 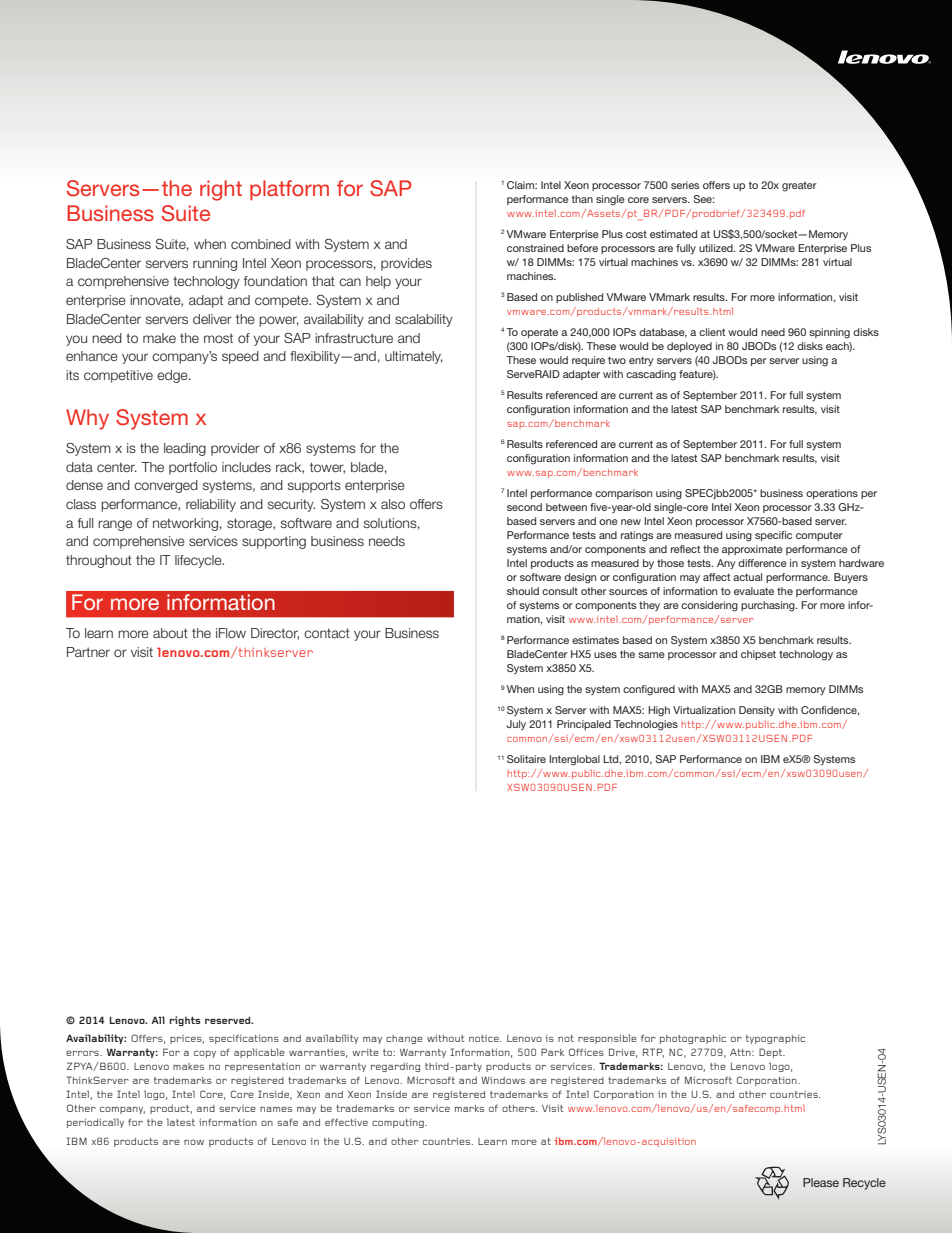 I want to click on Density, so click(x=757, y=711).
